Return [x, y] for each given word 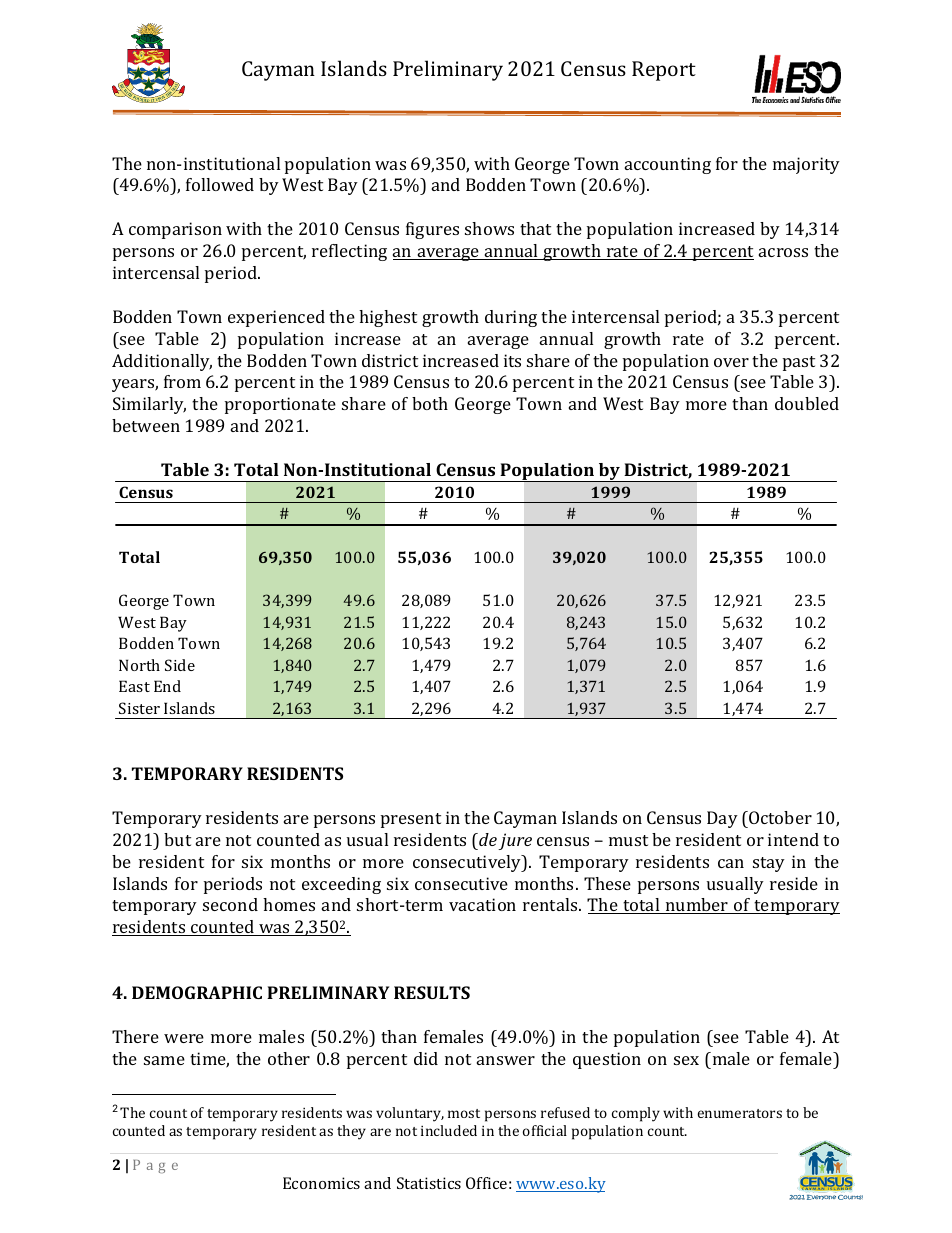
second [230, 904]
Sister [139, 708]
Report [664, 71]
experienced [276, 318]
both [430, 403]
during [511, 318]
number [697, 906]
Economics [321, 1183]
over [731, 362]
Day [722, 819]
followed [220, 184]
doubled [807, 403]
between [146, 425]
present [411, 820]
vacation [482, 904]
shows [489, 228]
